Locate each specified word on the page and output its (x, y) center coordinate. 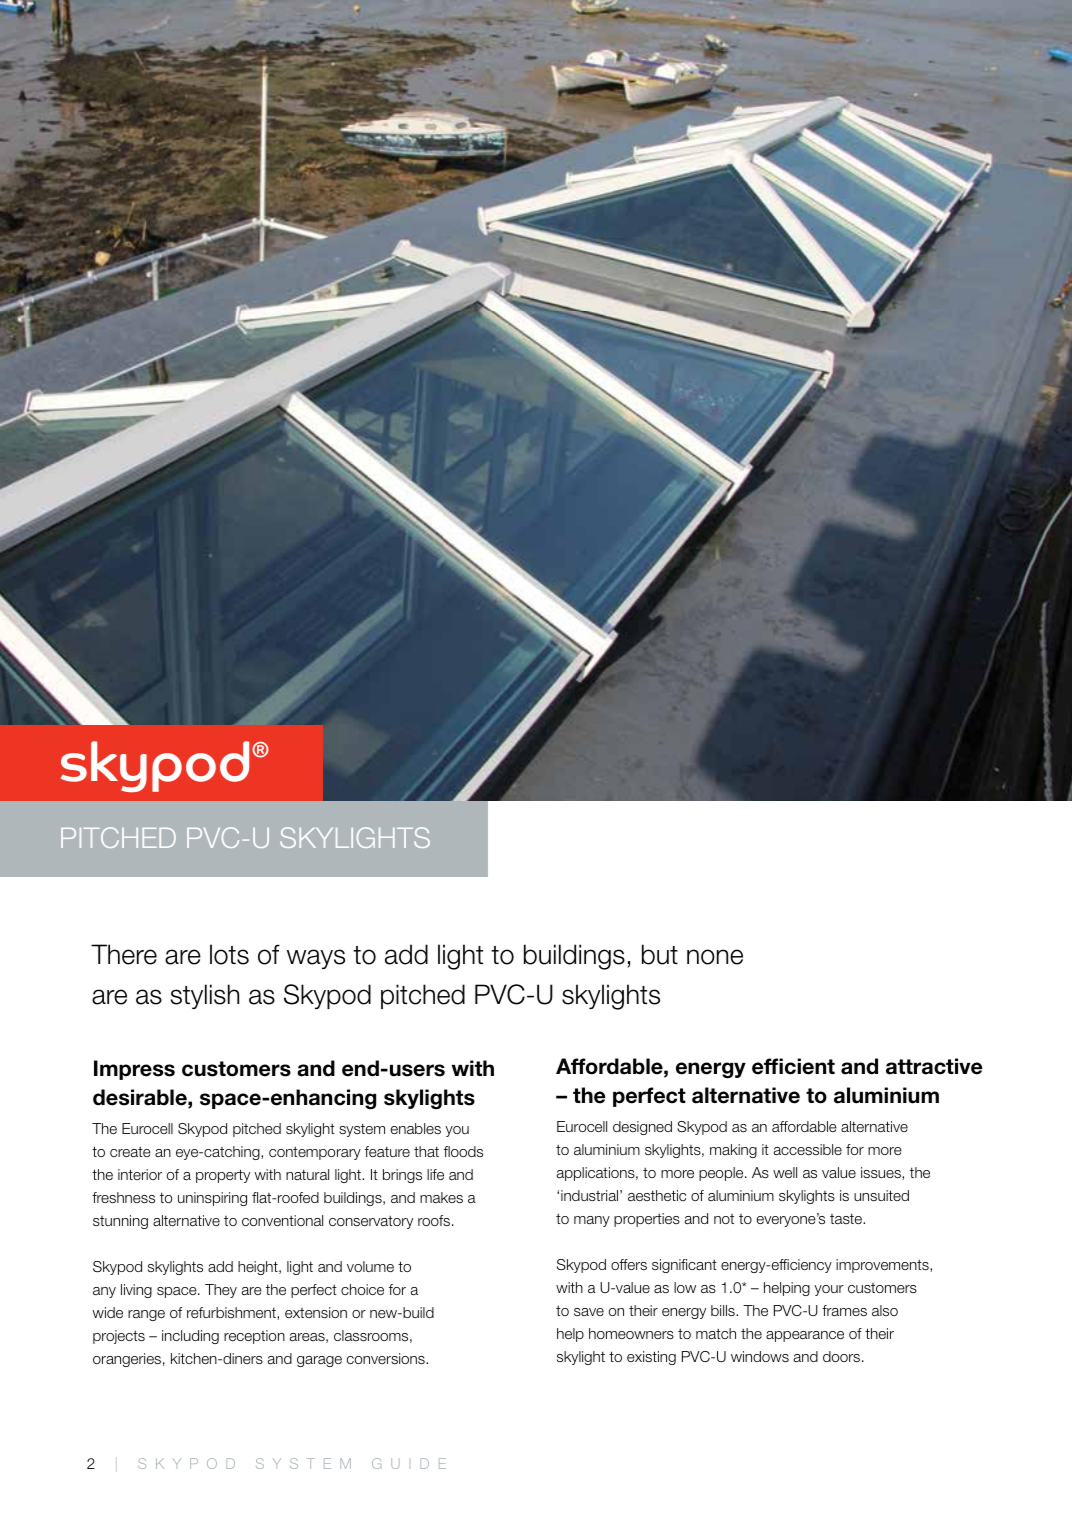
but (660, 954)
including (190, 1337)
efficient (793, 1066)
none (715, 957)
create (130, 1152)
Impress (134, 1070)
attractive (934, 1066)
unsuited (881, 1195)
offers (629, 1264)
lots (229, 954)
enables (416, 1128)
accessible (808, 1149)
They (221, 1291)
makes (441, 1197)
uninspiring (212, 1199)
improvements (883, 1266)
